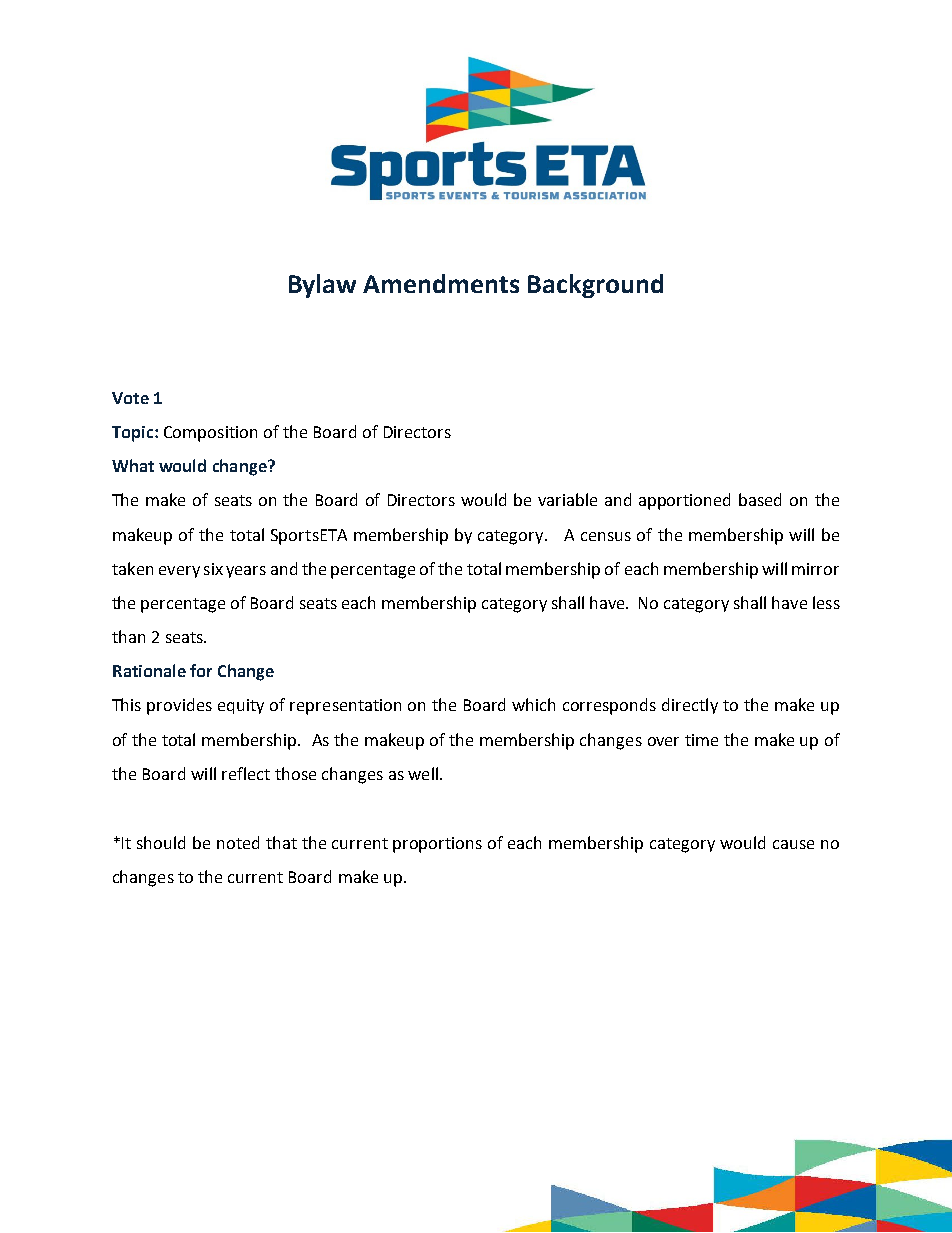 The image size is (952, 1233). What do you see at coordinates (684, 501) in the screenshot?
I see `apportioned` at bounding box center [684, 501].
